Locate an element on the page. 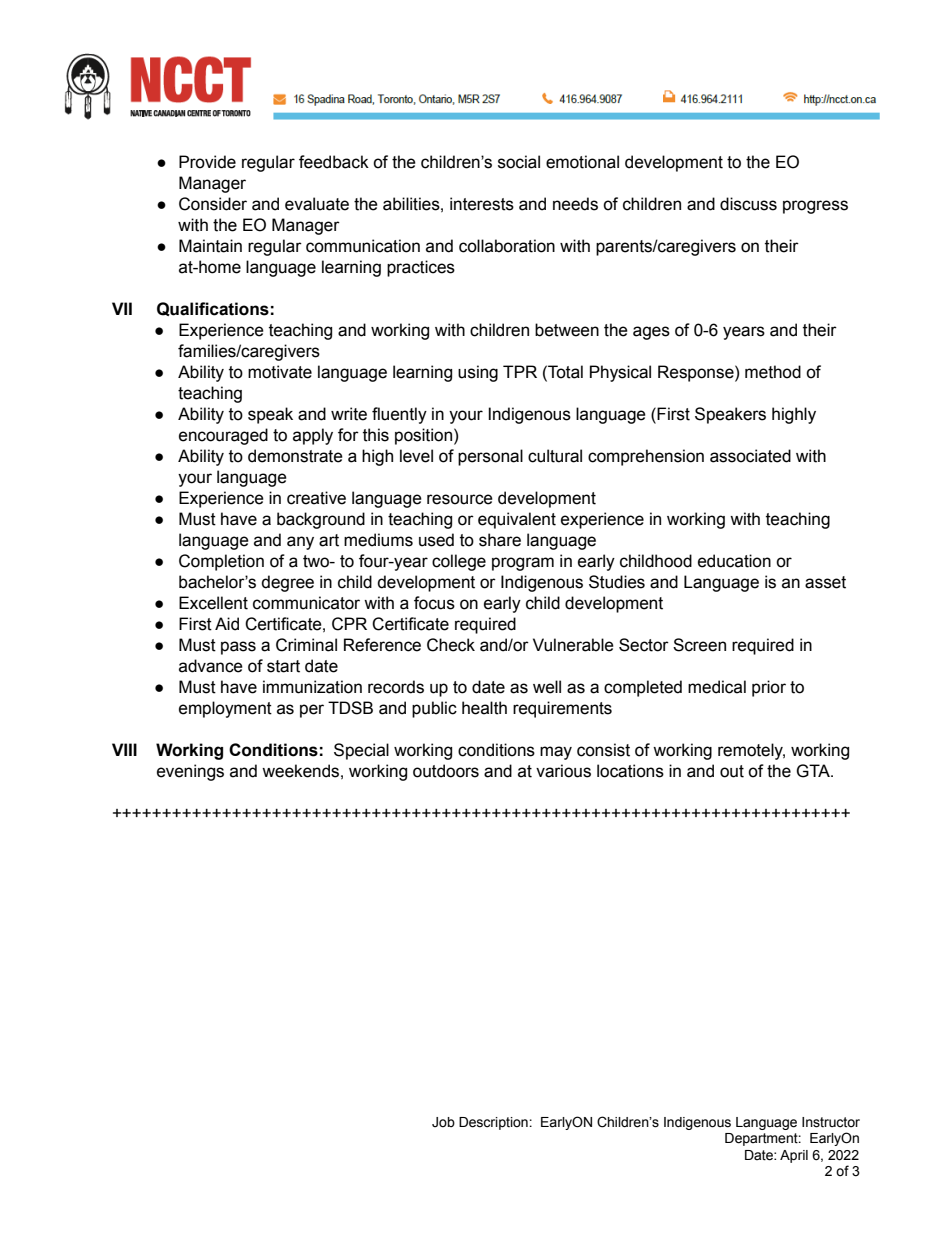 This page has width=952, height=1233. discuss is located at coordinates (748, 204).
